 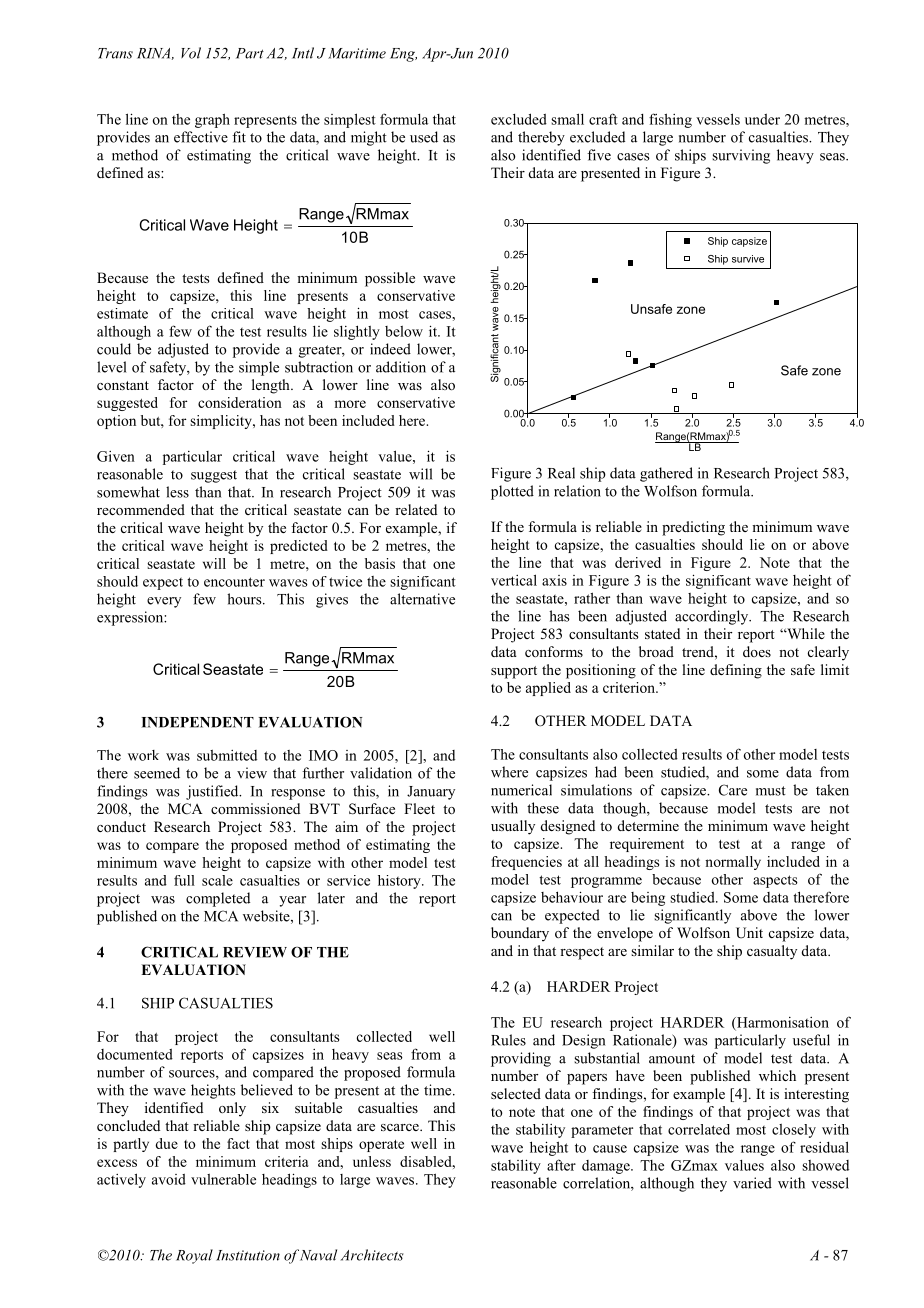 I want to click on every, so click(x=164, y=602).
